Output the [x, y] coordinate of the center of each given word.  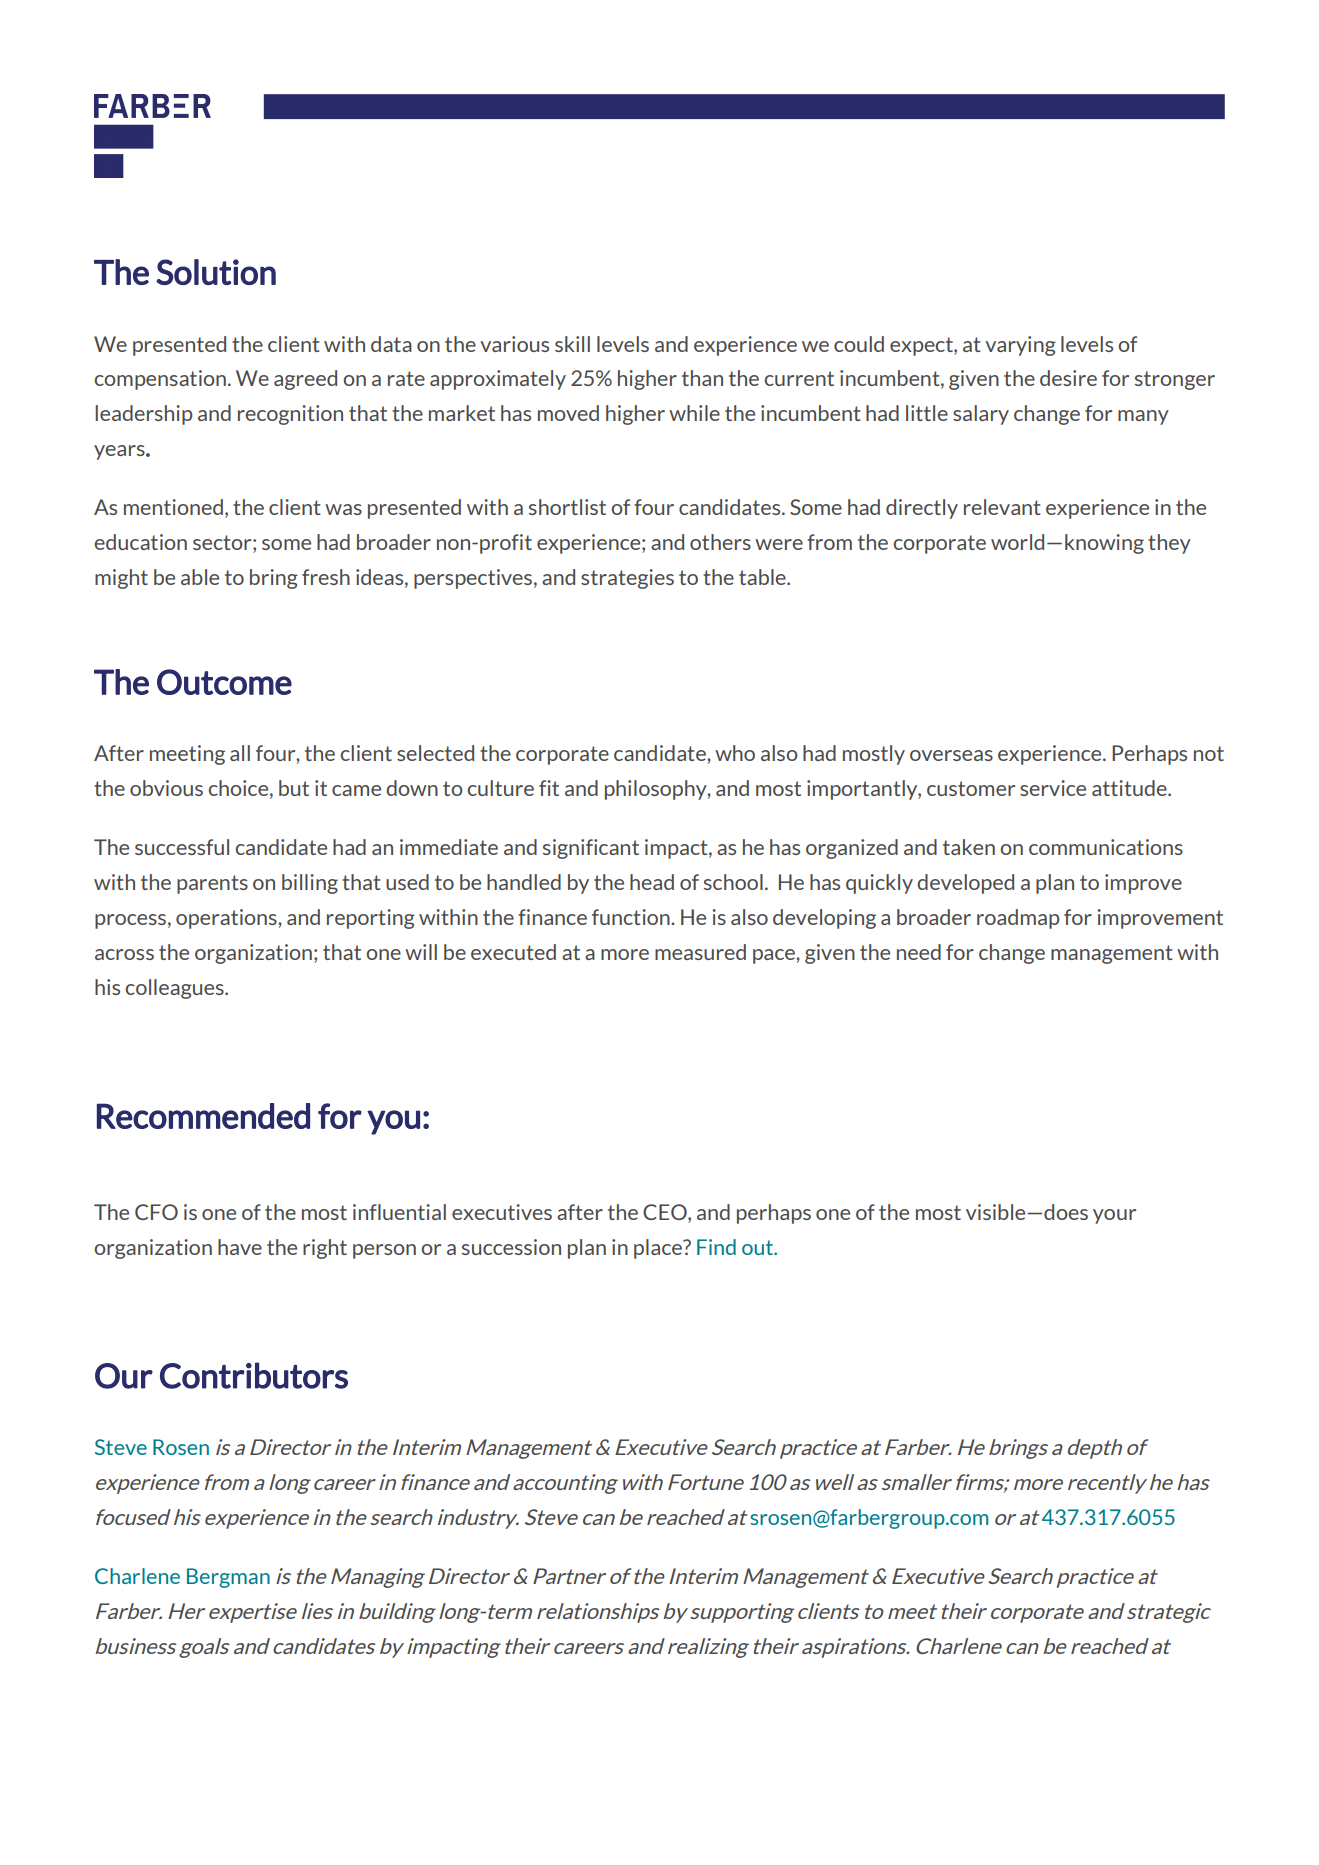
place [659, 1249]
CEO [666, 1212]
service [1053, 788]
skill [572, 344]
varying [1020, 346]
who [735, 753]
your [1114, 1216]
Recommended [203, 1116]
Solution [216, 272]
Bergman [228, 1578]
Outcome [224, 682]
